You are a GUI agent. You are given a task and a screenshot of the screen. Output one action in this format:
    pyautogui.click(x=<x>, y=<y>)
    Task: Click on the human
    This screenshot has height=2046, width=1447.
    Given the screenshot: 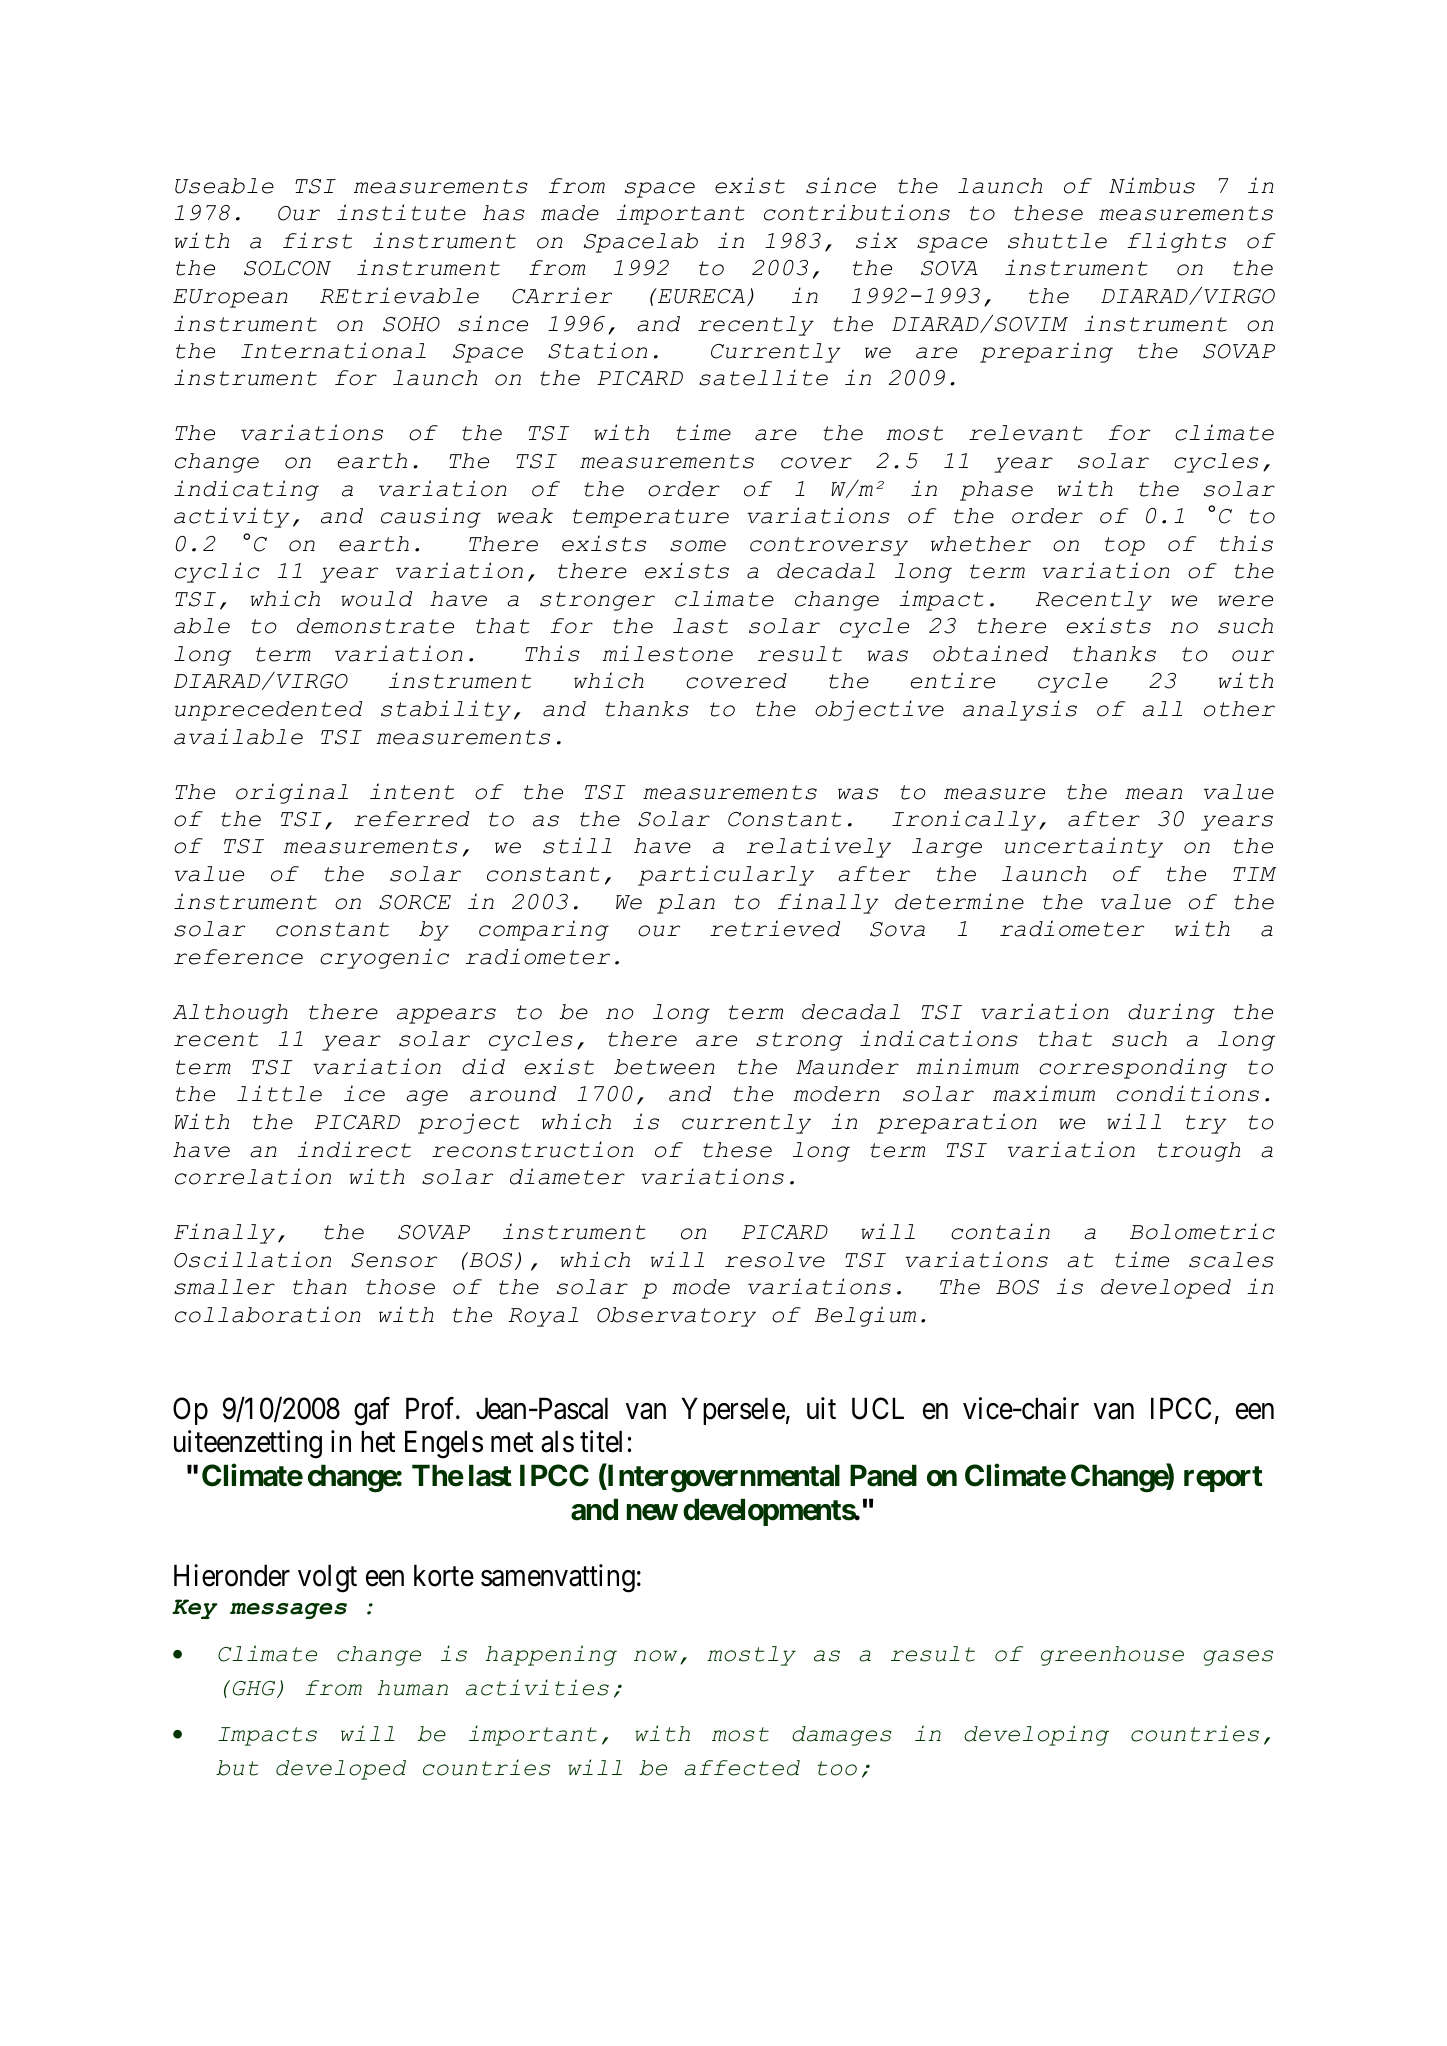 What is the action you would take?
    pyautogui.click(x=412, y=1688)
